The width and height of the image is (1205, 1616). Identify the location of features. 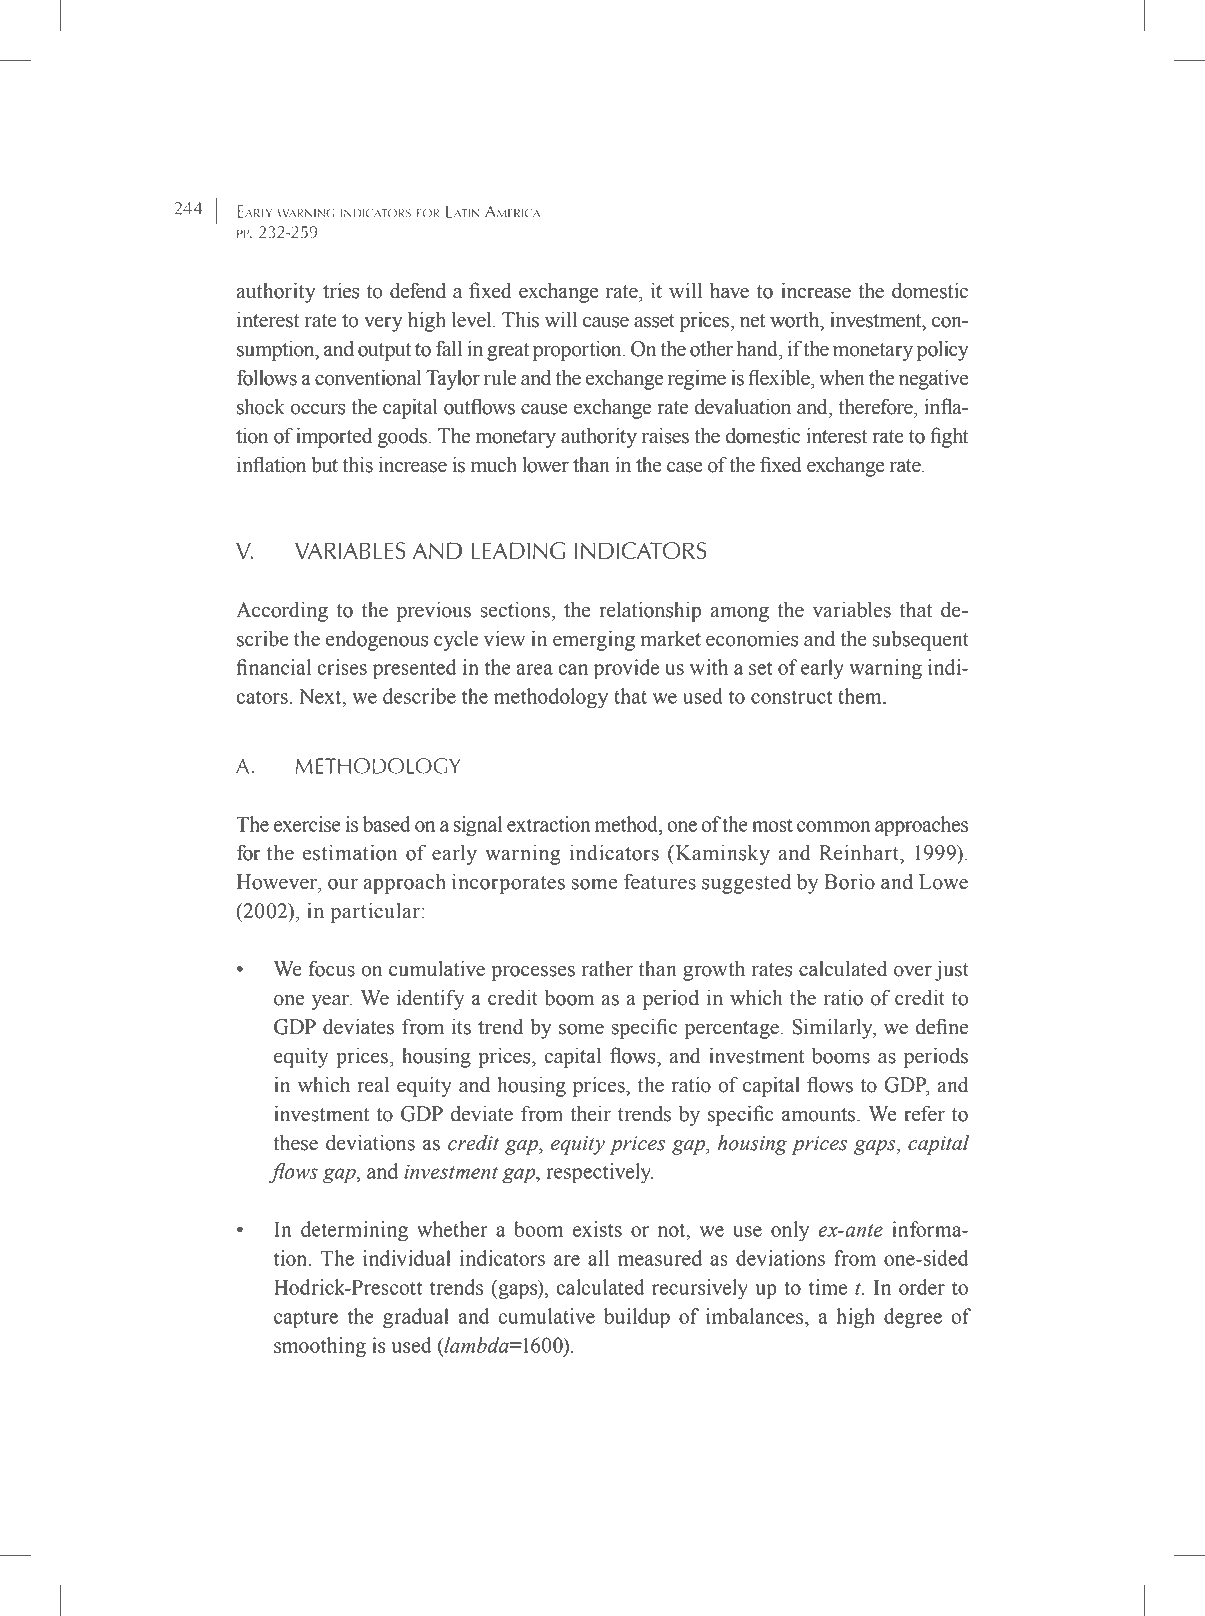
(660, 881).
